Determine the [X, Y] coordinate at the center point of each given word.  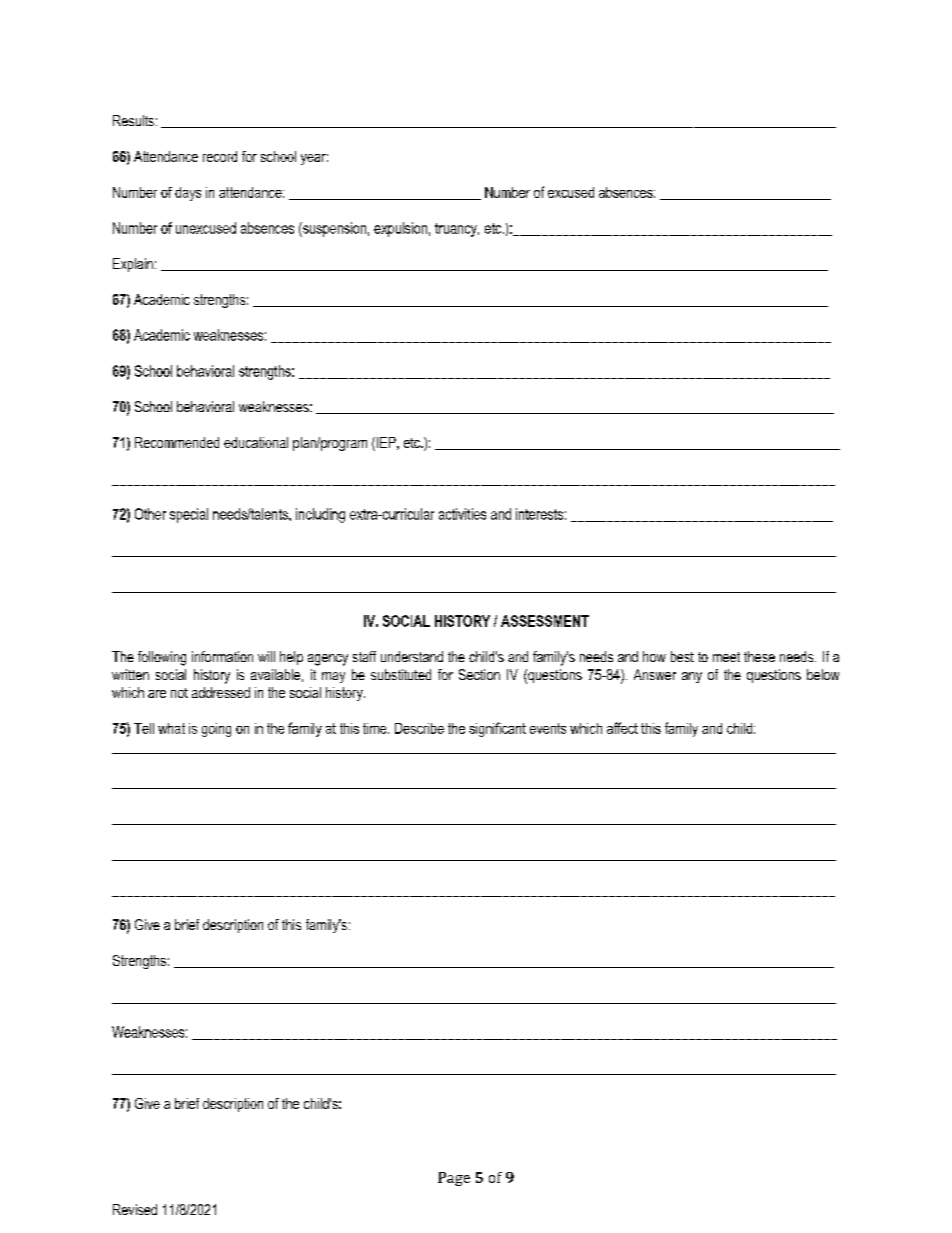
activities [462, 514]
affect [622, 728]
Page [454, 1179]
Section [479, 674]
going [216, 730]
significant [497, 729]
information [222, 656]
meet [726, 657]
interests [539, 514]
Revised [135, 1209]
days [188, 194]
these [759, 656]
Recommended [177, 442]
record [220, 156]
